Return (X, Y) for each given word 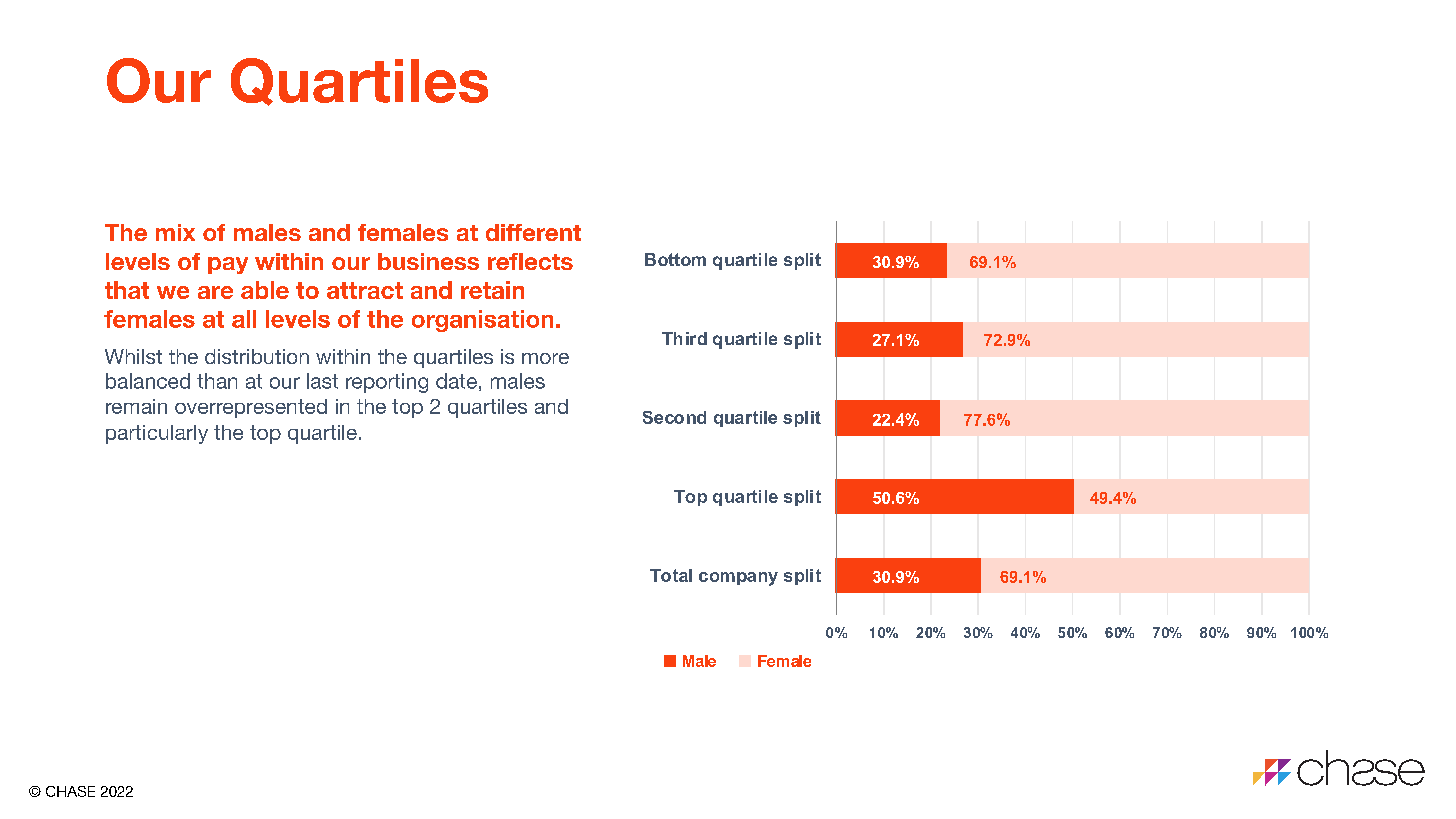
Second (674, 417)
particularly (157, 434)
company (738, 579)
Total (671, 575)
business (428, 261)
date (456, 381)
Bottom (675, 259)
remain (136, 406)
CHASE (70, 791)
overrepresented (251, 408)
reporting (387, 383)
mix (175, 232)
